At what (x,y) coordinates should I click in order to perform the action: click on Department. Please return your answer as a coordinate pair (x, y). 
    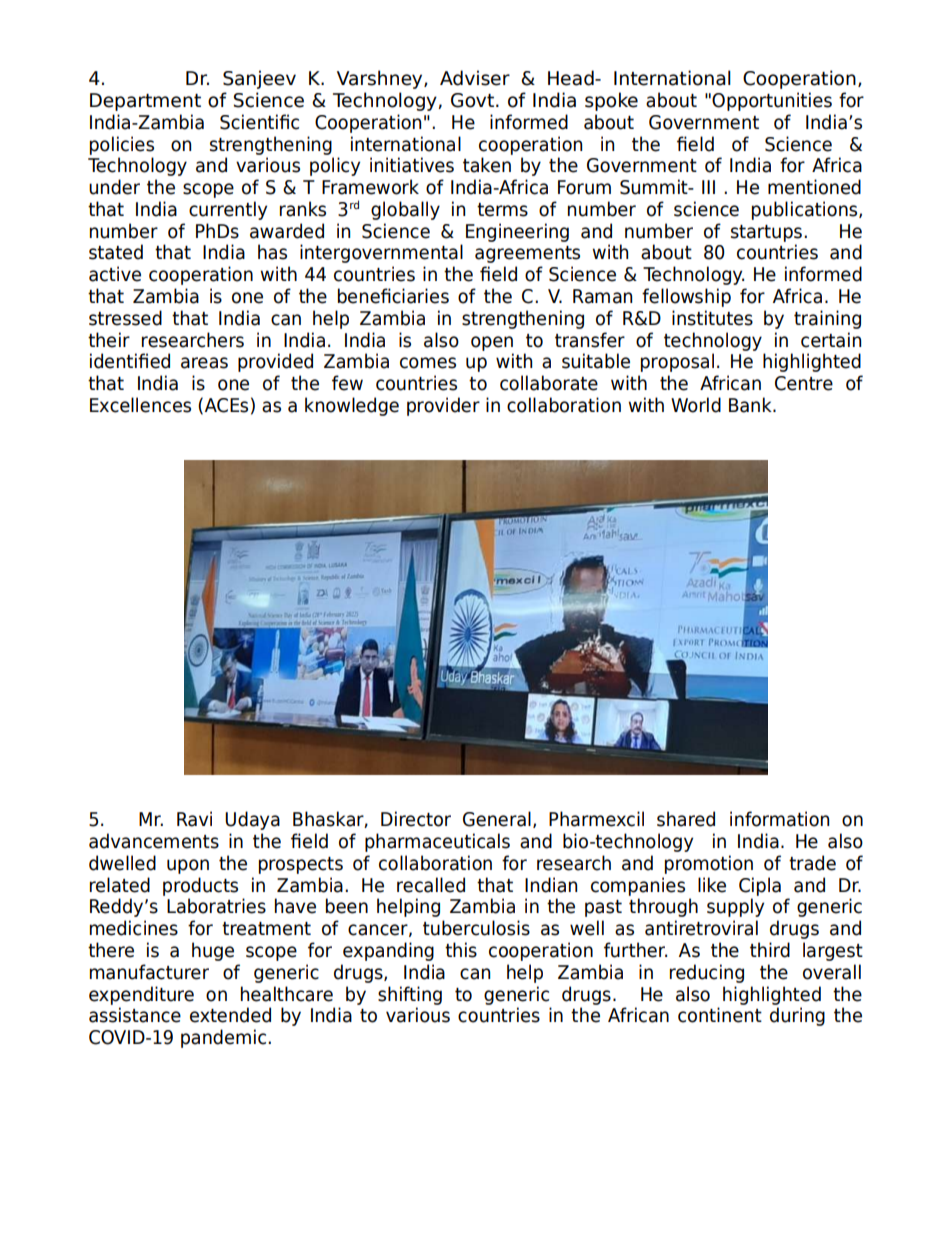
    Looking at the image, I should click on (145, 102).
